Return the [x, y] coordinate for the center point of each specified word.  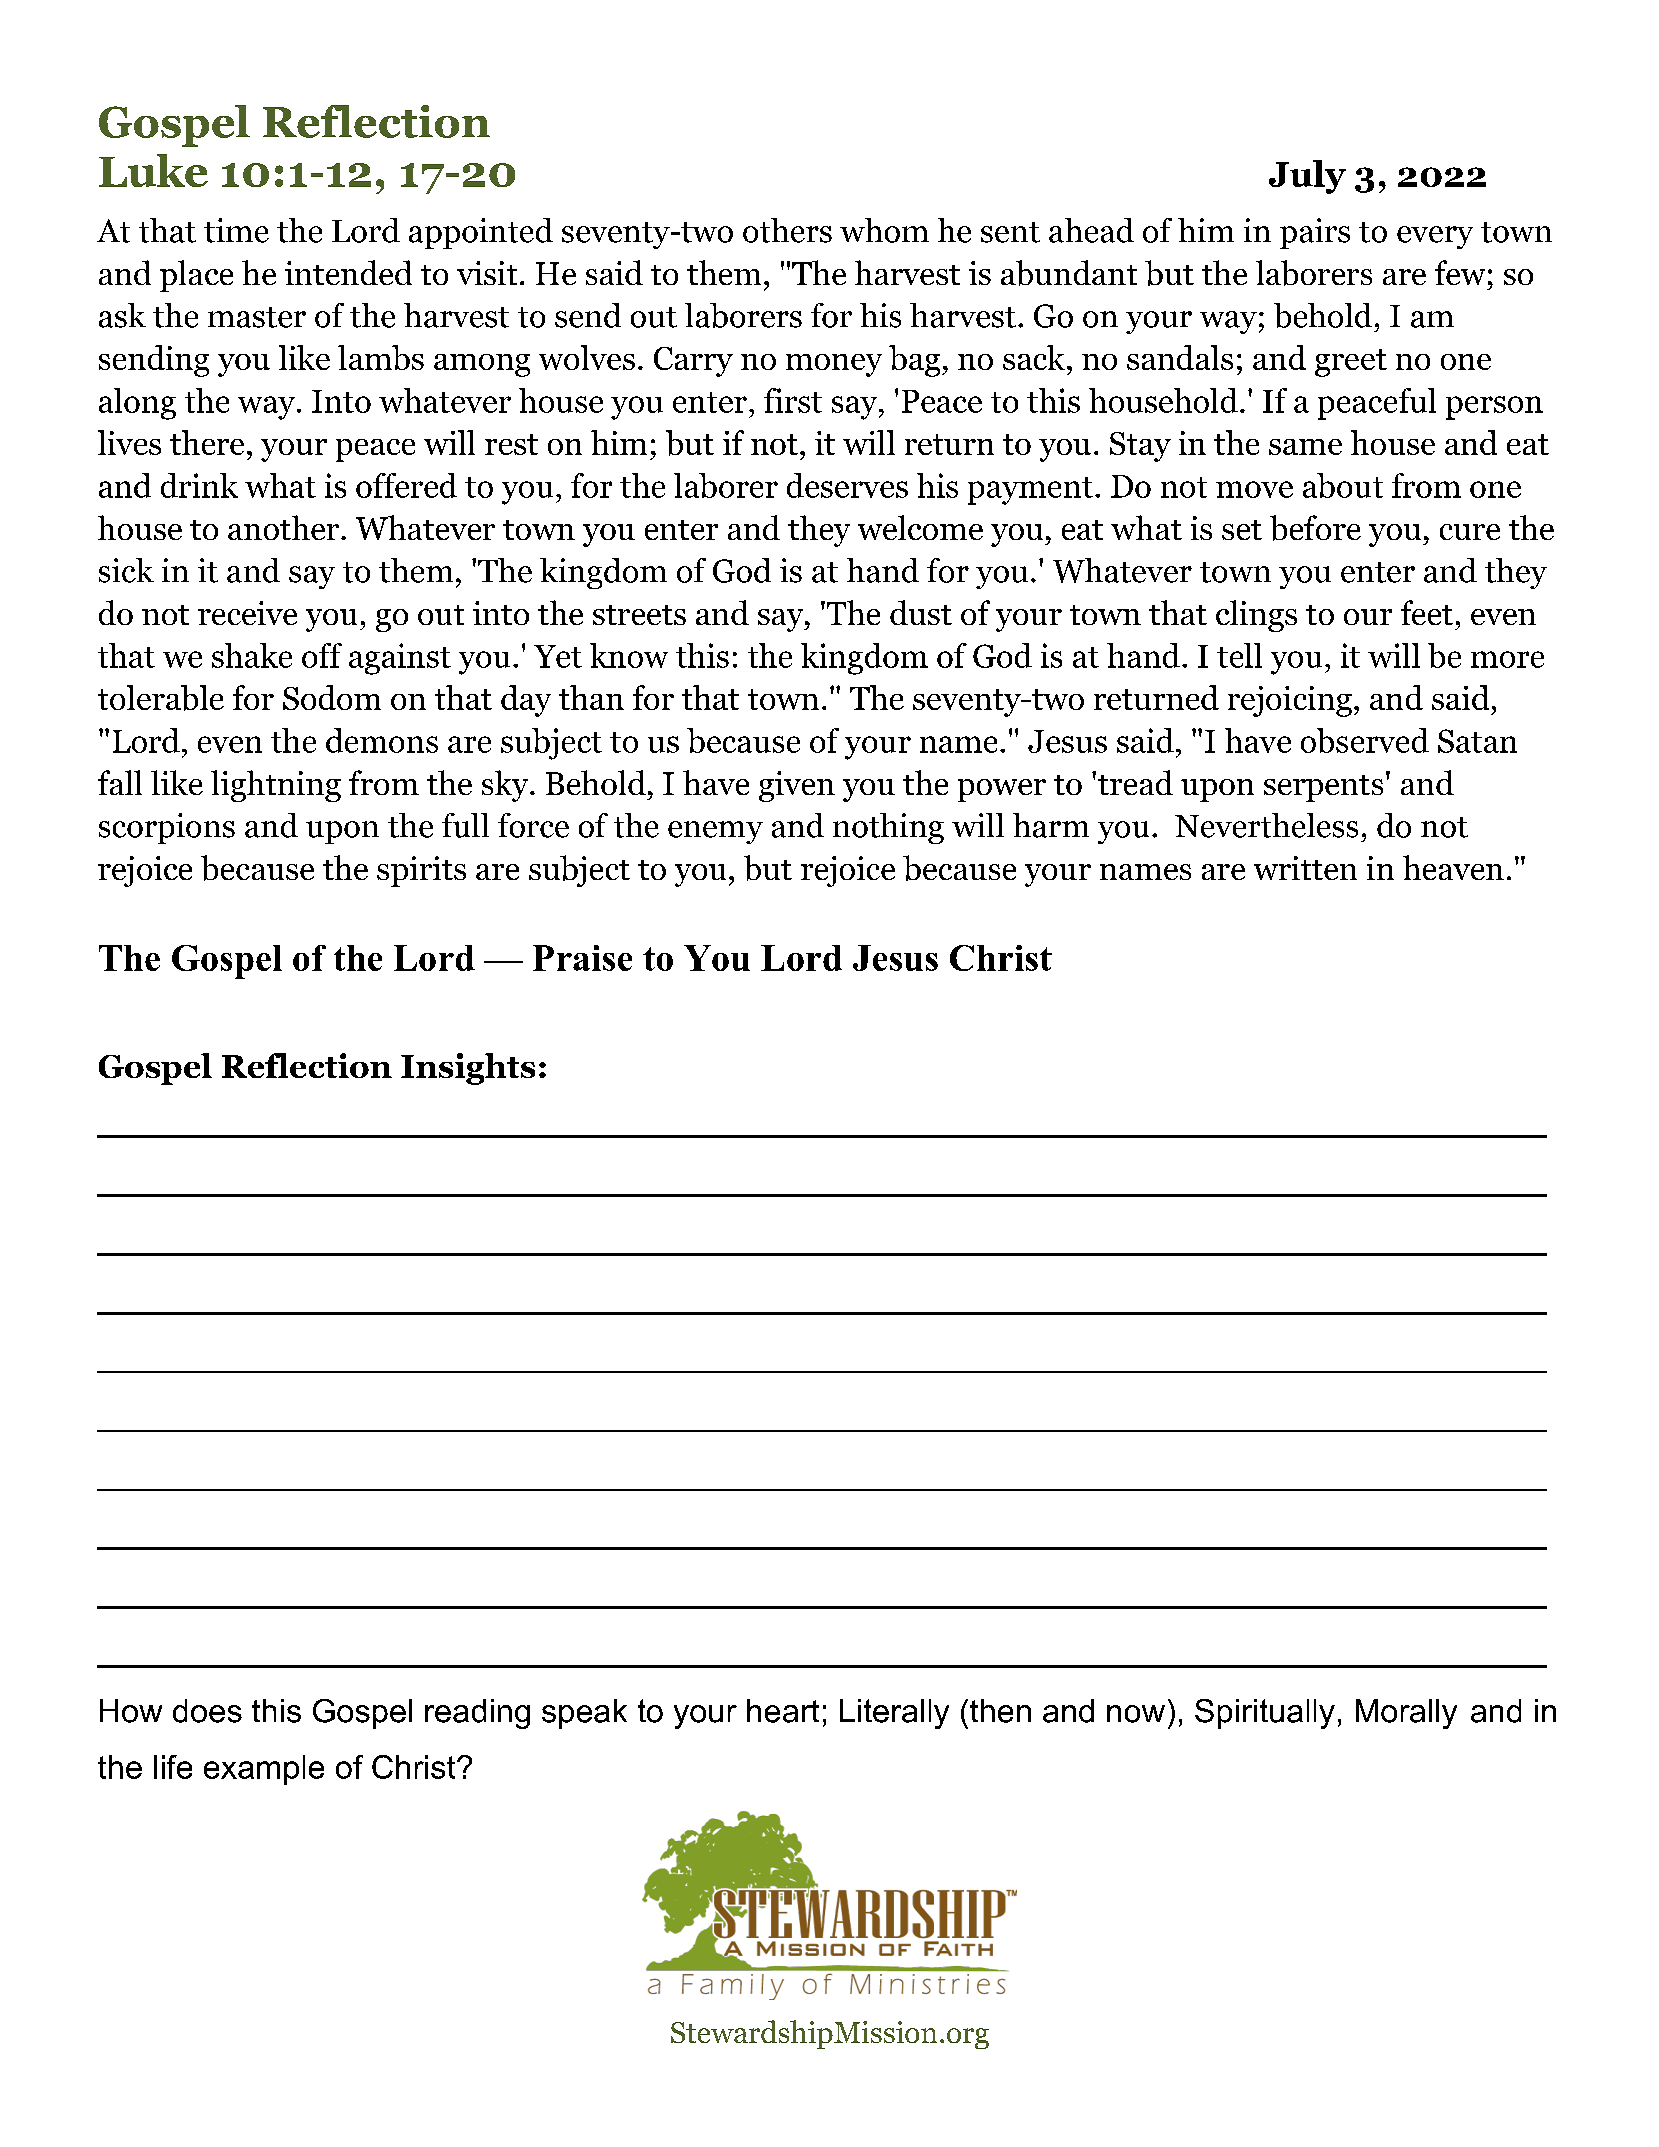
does [207, 1711]
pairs [1315, 233]
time [236, 230]
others [787, 230]
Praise [582, 958]
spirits [421, 871]
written [1305, 868]
